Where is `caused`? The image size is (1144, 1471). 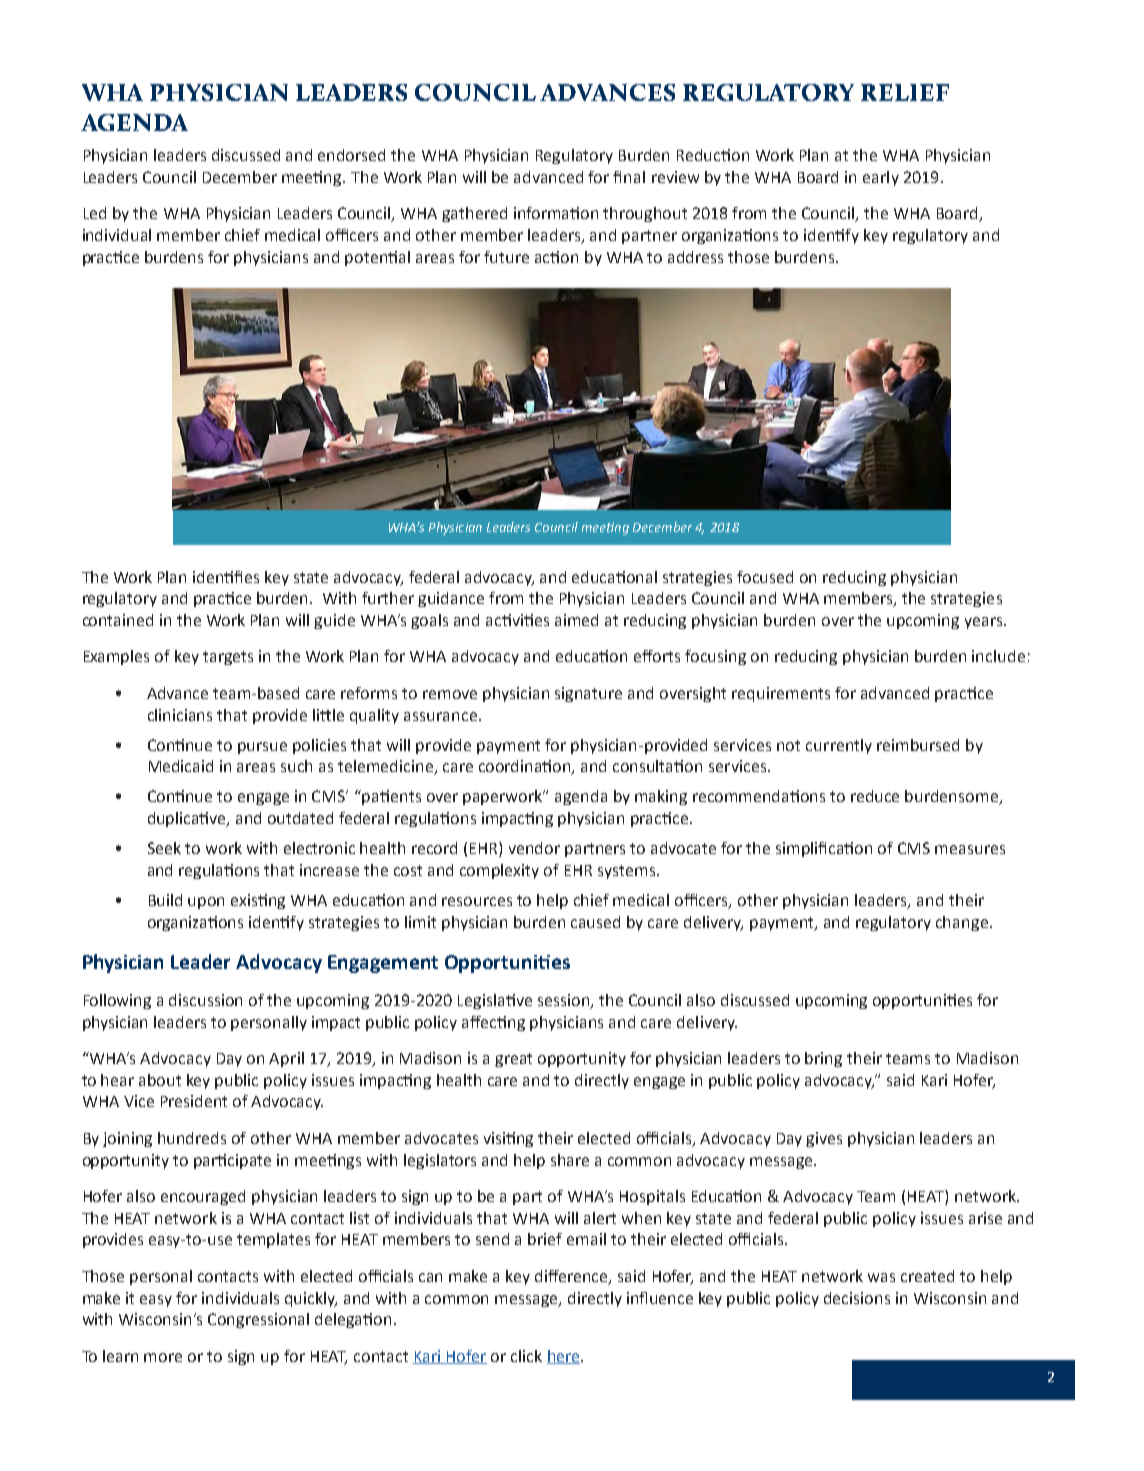 caused is located at coordinates (595, 922).
